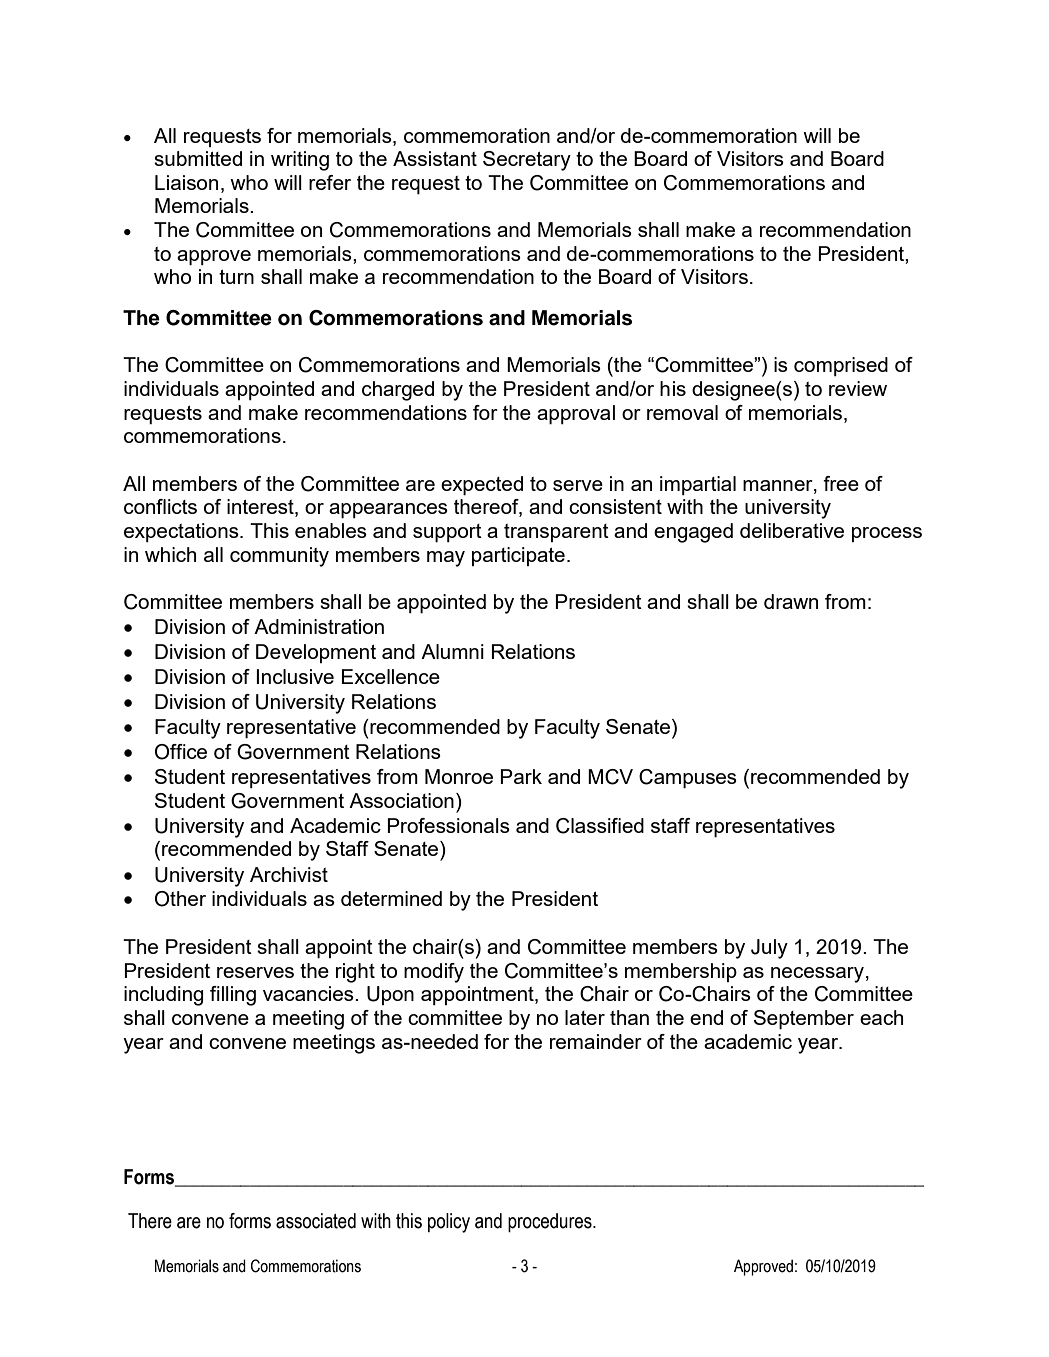  Describe the element at coordinates (841, 366) in the page. I see `comprised` at that location.
